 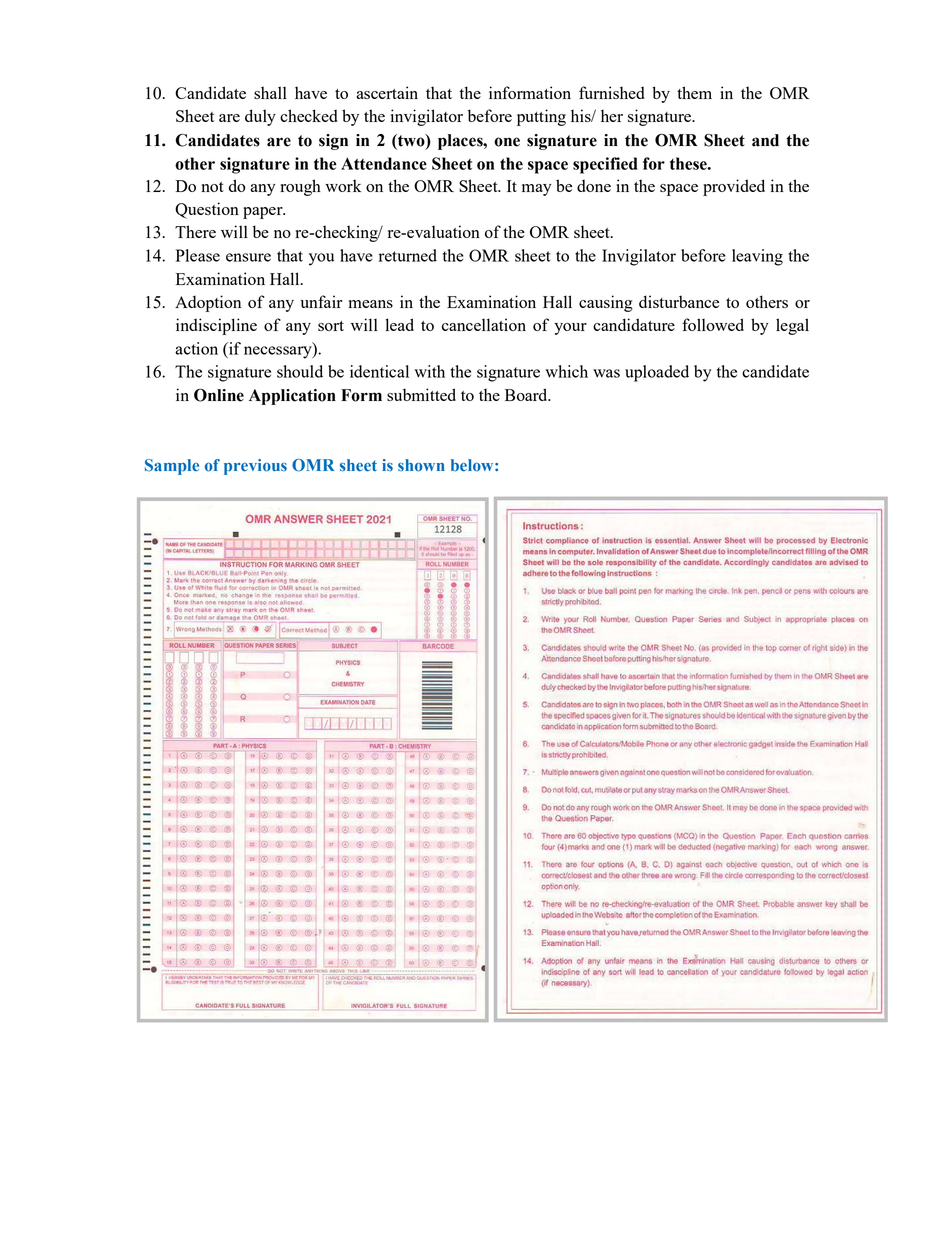 What do you see at coordinates (255, 467) in the document?
I see `previous` at bounding box center [255, 467].
